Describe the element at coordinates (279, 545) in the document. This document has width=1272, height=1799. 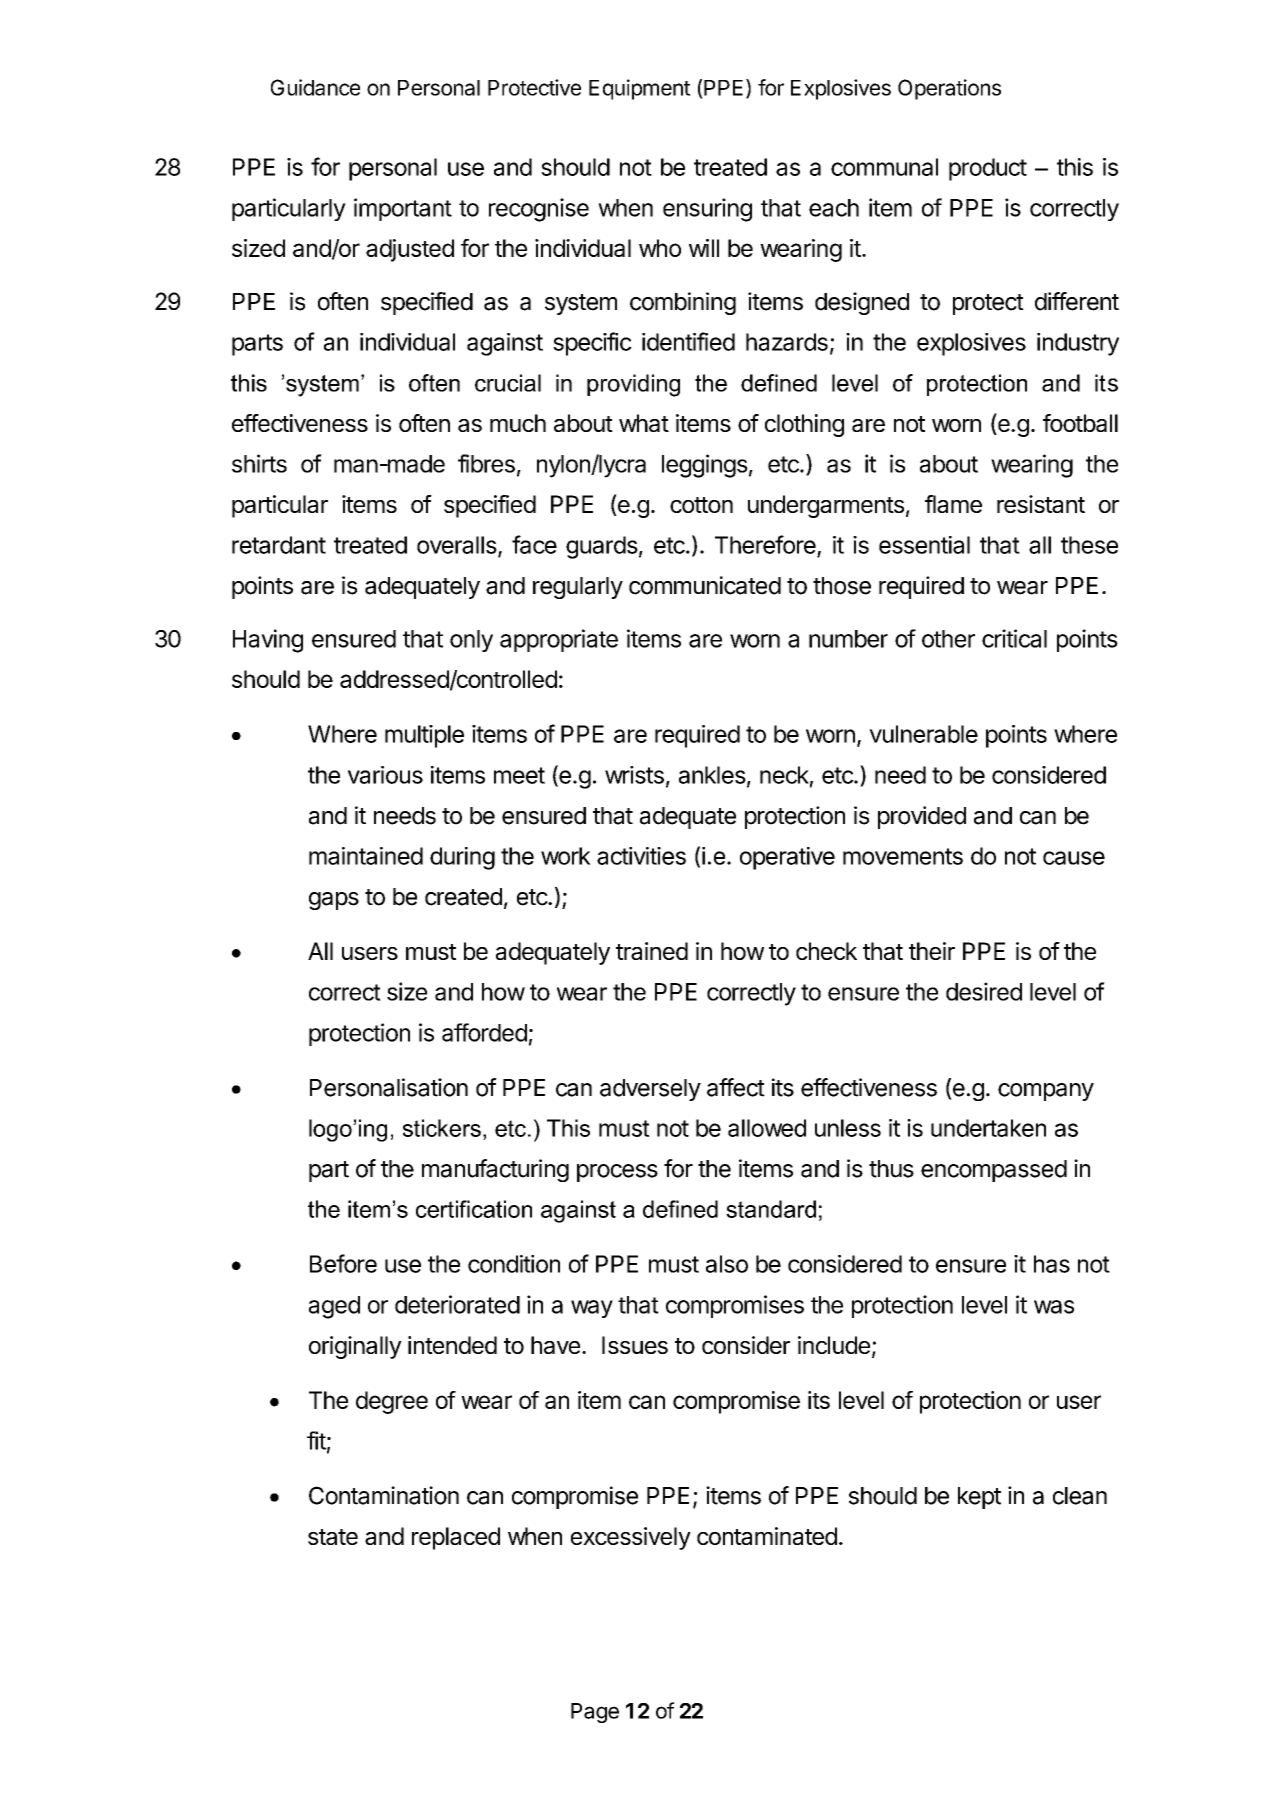
I see `retardant` at that location.
